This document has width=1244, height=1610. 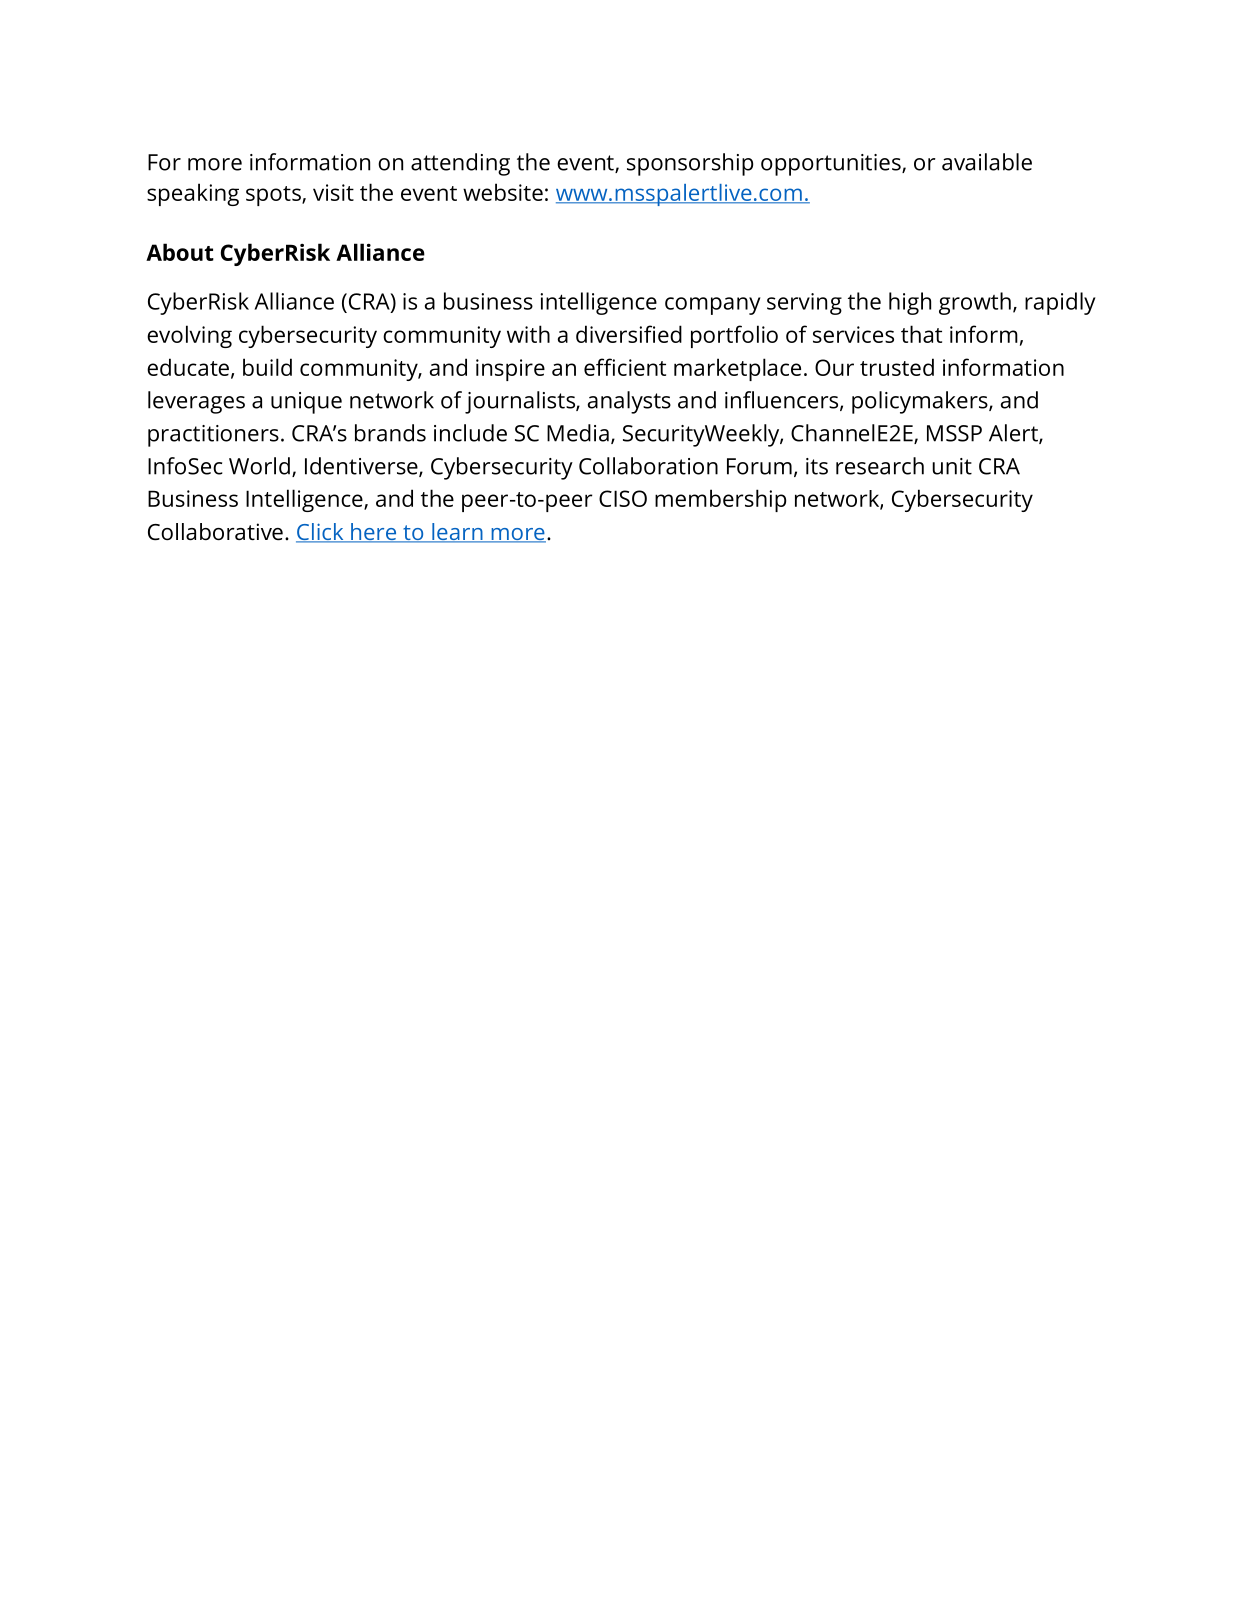 What do you see at coordinates (713, 306) in the document?
I see `company` at bounding box center [713, 306].
